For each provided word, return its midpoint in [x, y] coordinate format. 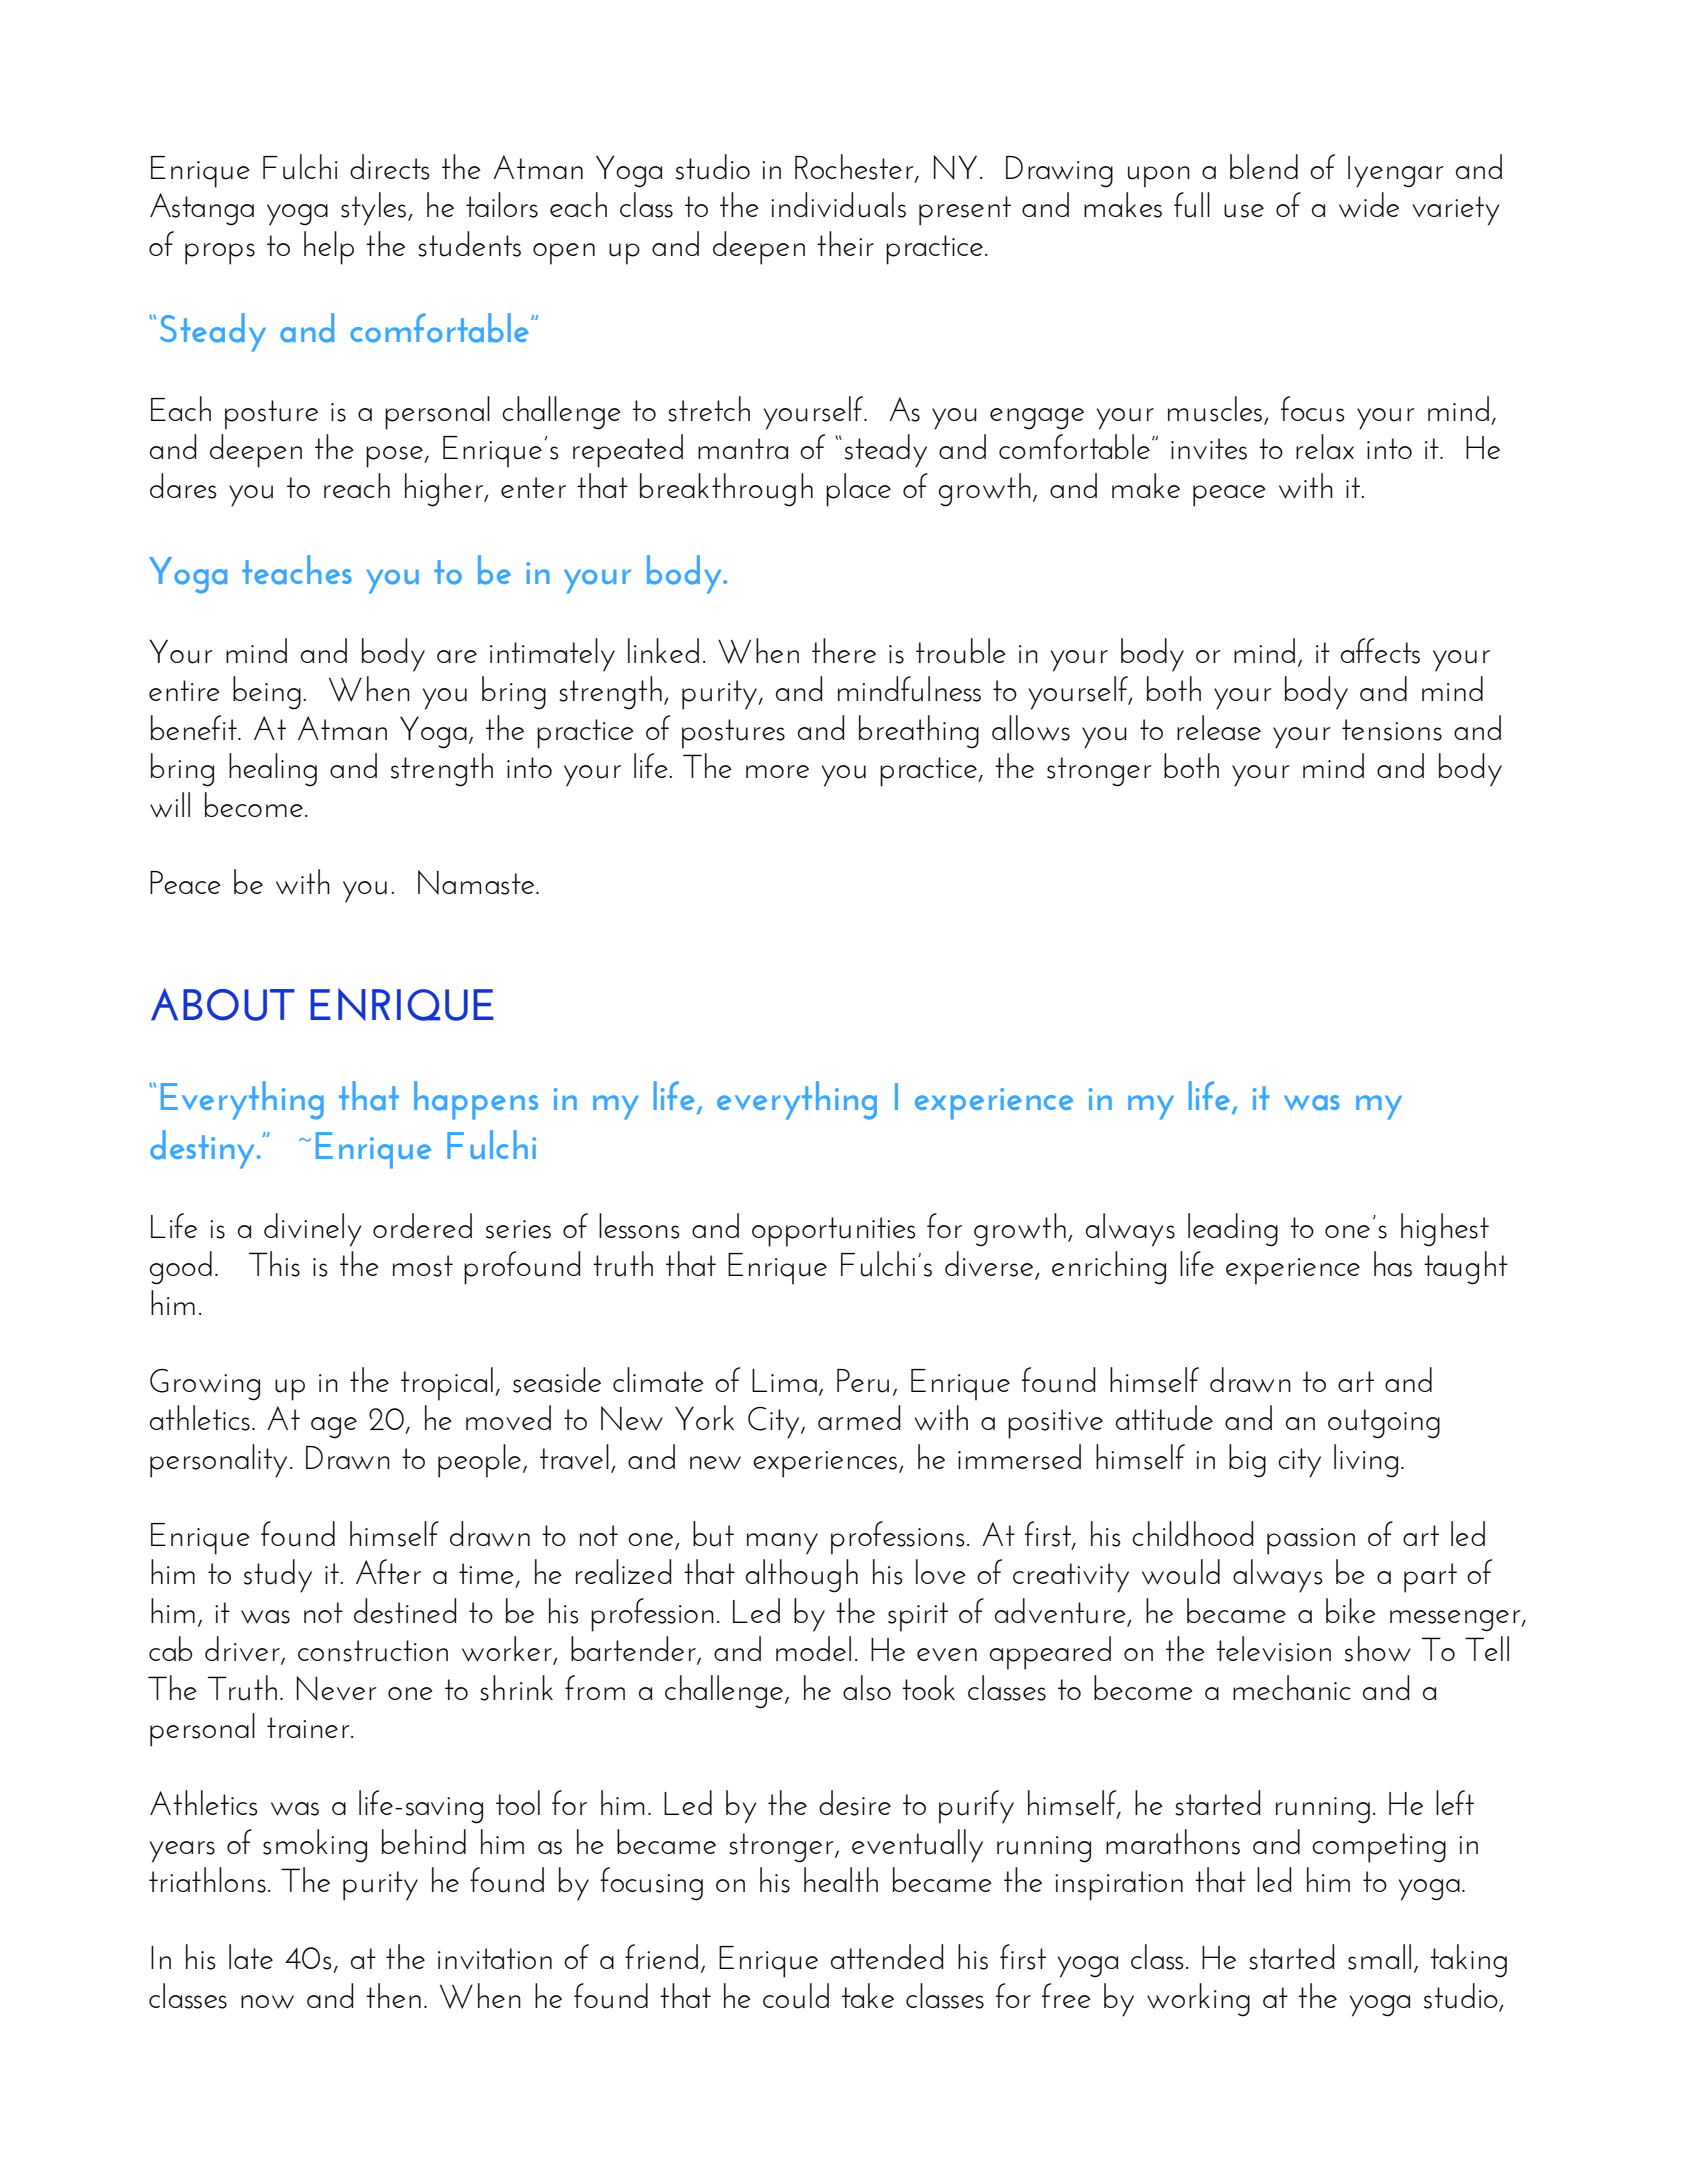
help [329, 248]
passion [1311, 1541]
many [782, 1544]
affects [1380, 651]
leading [1233, 1230]
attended [887, 1956]
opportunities [834, 1232]
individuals [838, 205]
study [278, 1576]
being [267, 693]
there [844, 650]
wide [1369, 205]
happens [476, 1100]
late [251, 1956]
